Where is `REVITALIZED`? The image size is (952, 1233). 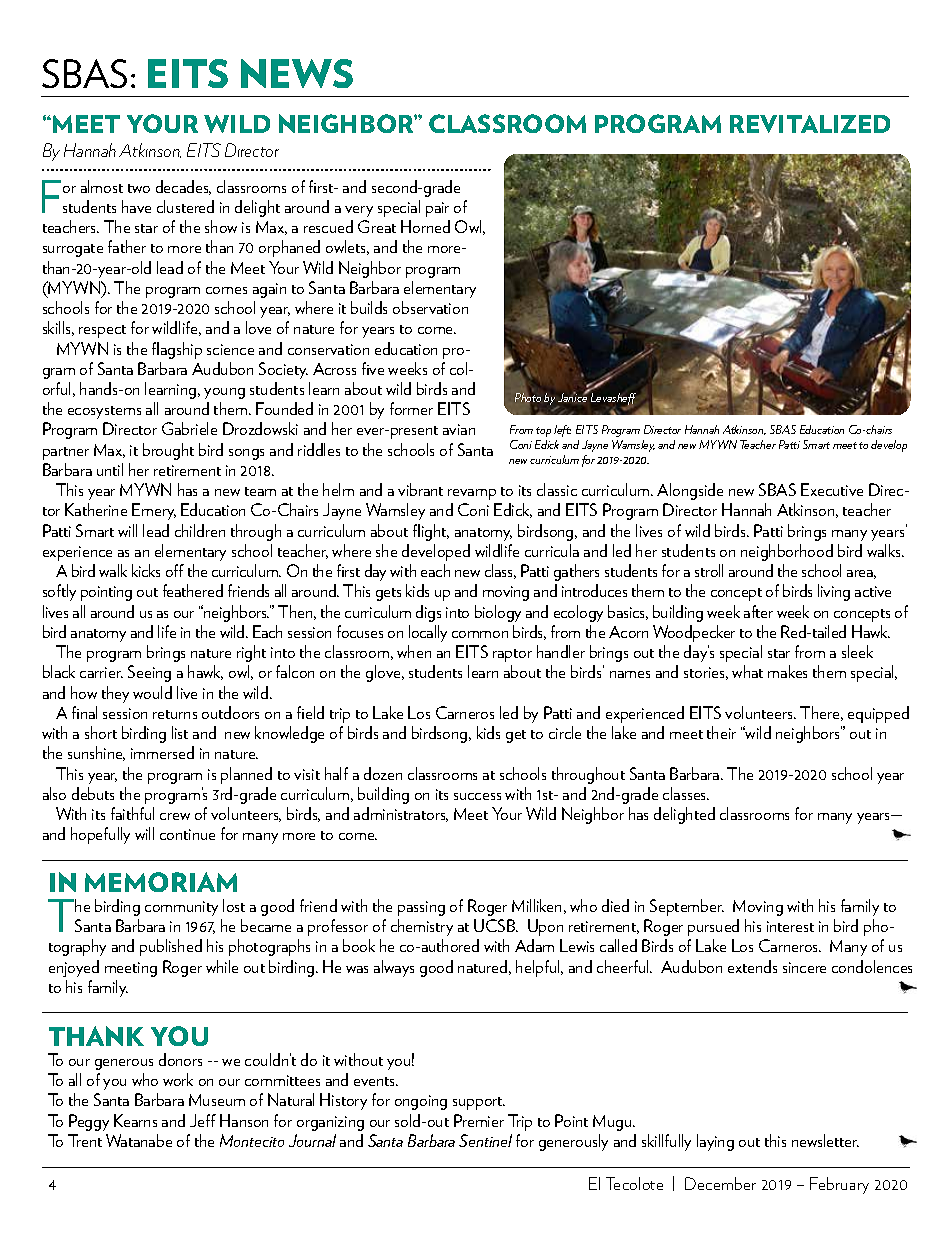 REVITALIZED is located at coordinates (810, 124).
